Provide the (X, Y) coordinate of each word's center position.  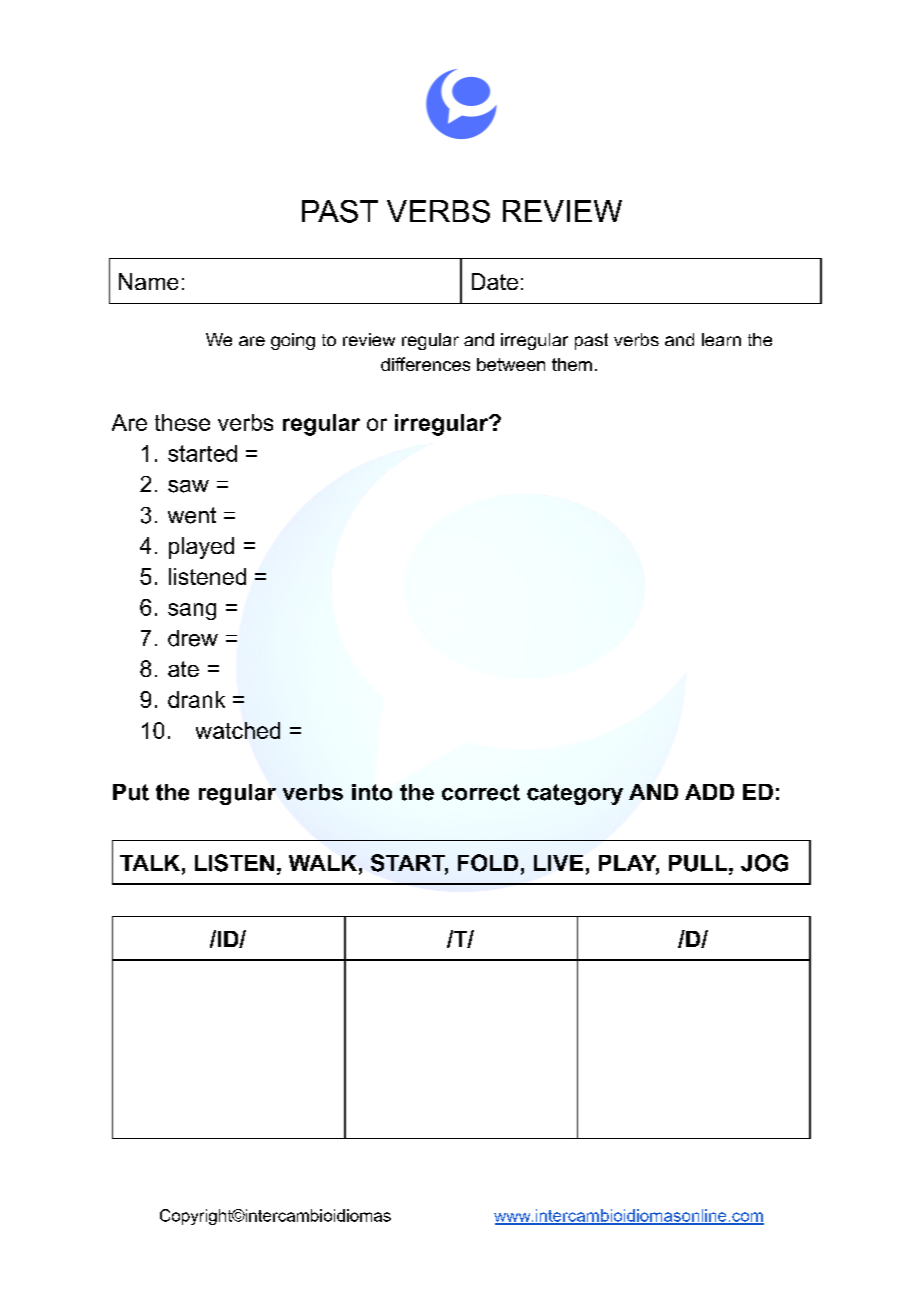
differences (425, 364)
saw (188, 486)
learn (721, 339)
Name (148, 281)
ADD (709, 792)
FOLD (488, 863)
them (572, 364)
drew (193, 638)
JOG (764, 863)
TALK (150, 863)
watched (238, 730)
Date (495, 281)
